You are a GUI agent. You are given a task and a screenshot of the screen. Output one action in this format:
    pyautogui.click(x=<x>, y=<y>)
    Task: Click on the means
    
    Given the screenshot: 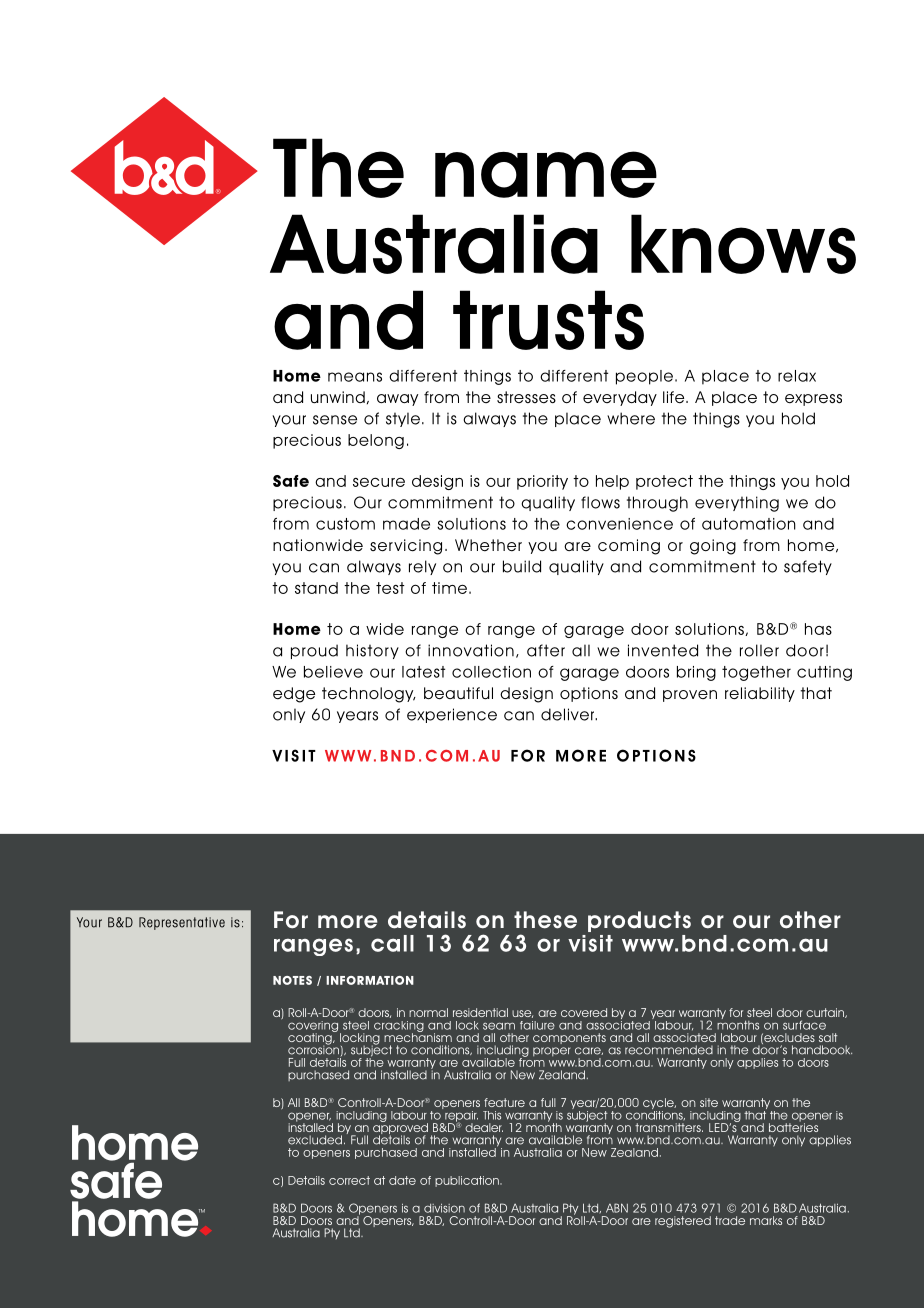 What is the action you would take?
    pyautogui.click(x=355, y=377)
